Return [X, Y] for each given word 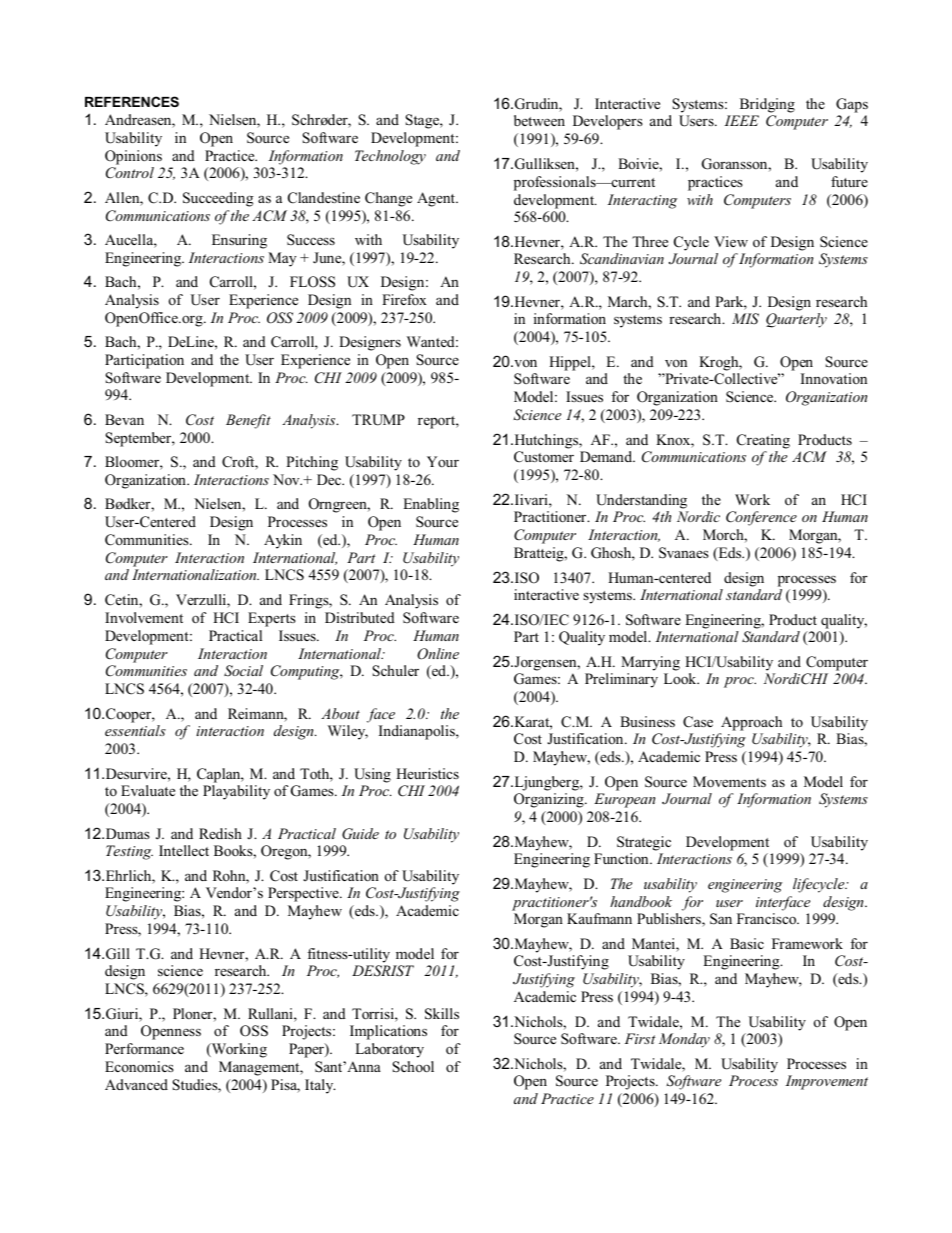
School [413, 1067]
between [539, 120]
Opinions [133, 157]
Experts [272, 619]
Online [438, 654]
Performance [144, 1048]
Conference [761, 518]
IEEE [741, 120]
